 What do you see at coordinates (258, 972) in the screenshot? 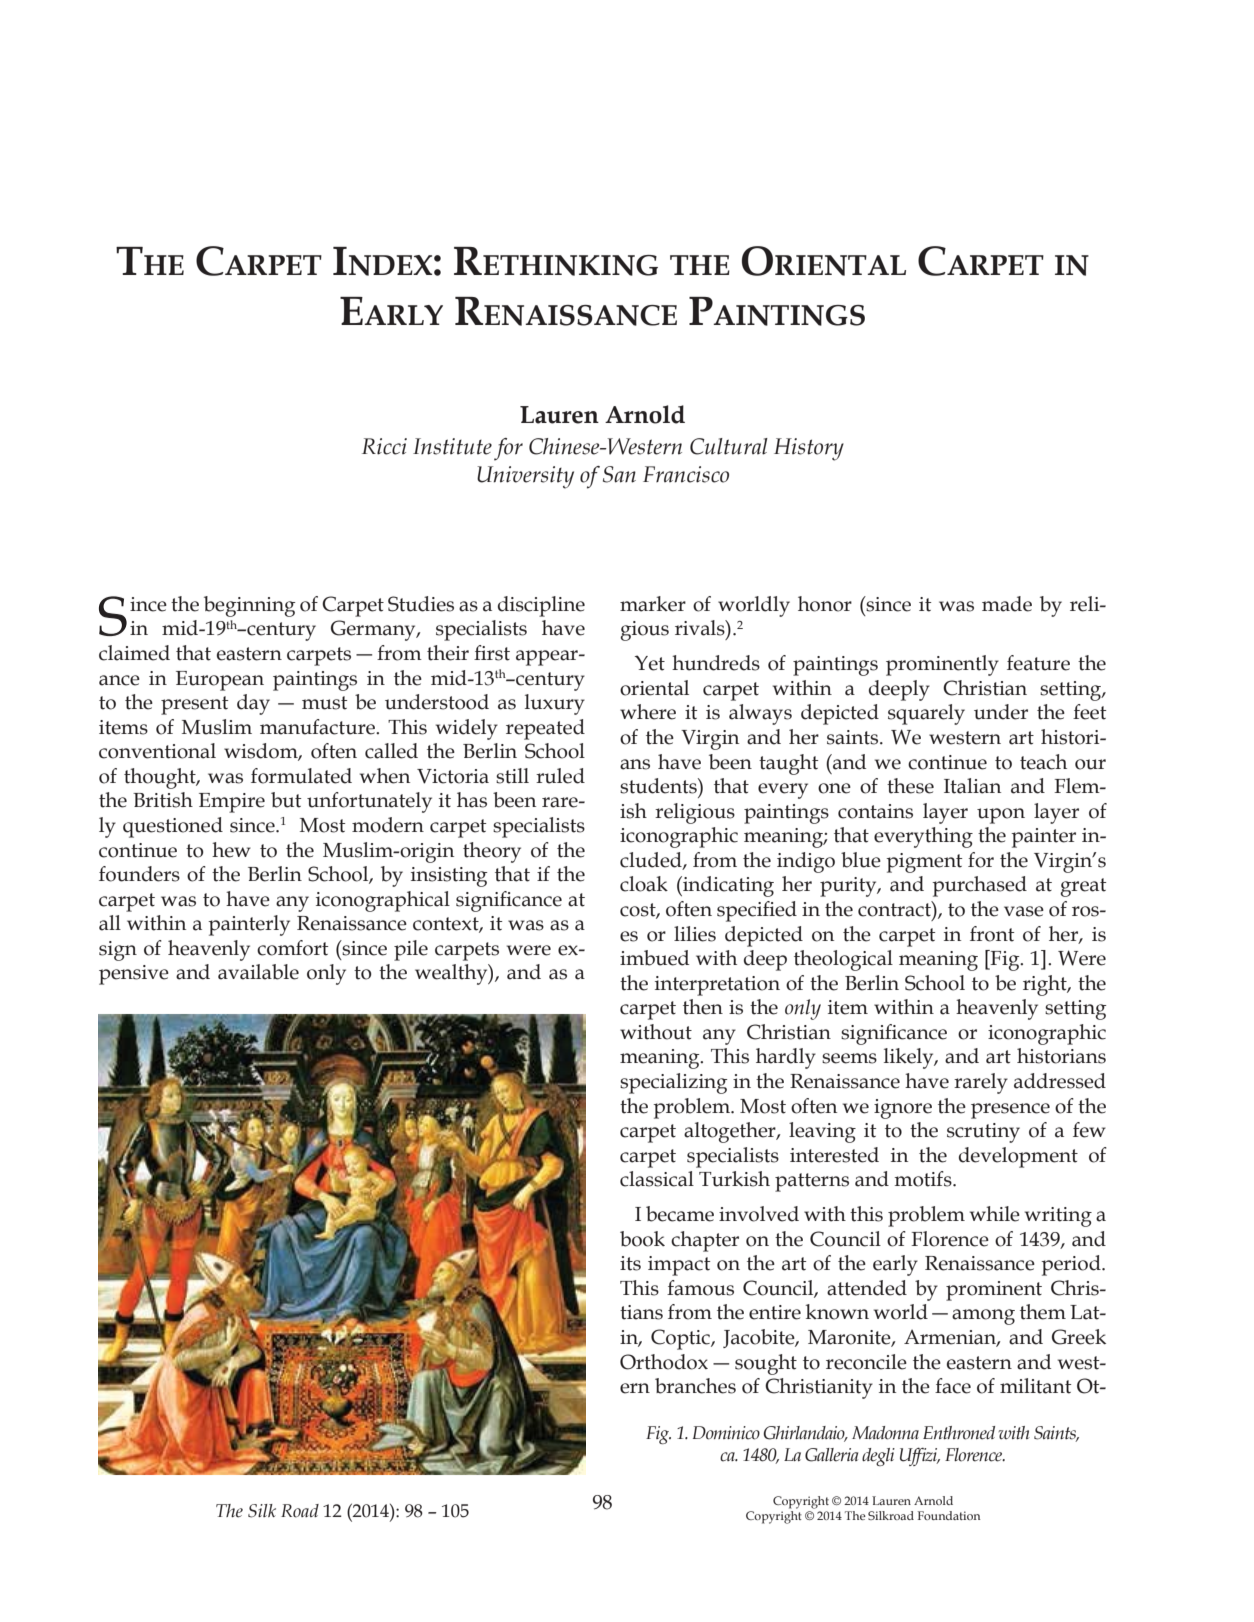
I see `available` at bounding box center [258, 972].
